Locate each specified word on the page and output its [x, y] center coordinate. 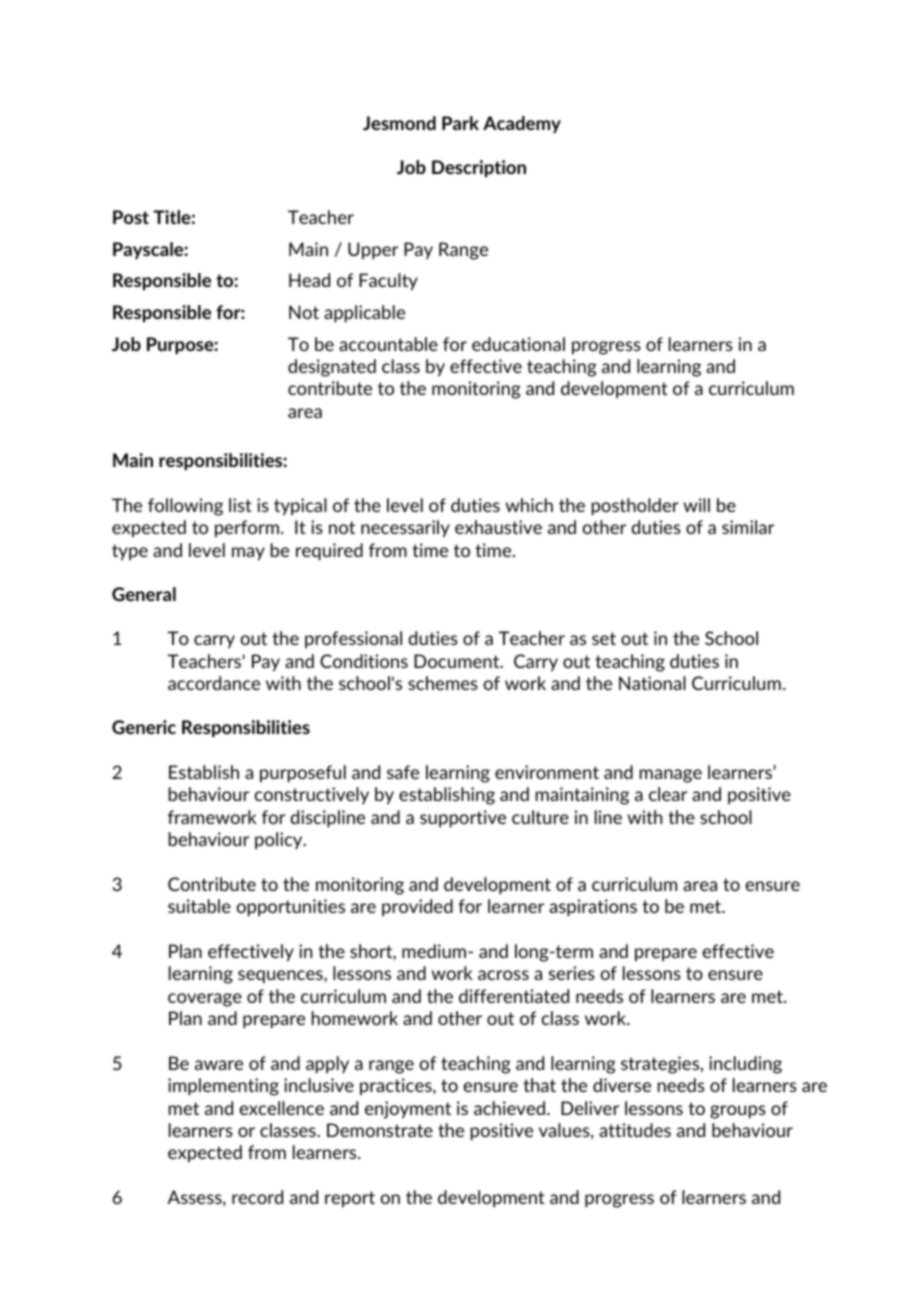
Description [479, 168]
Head [309, 280]
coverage [205, 1000]
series [572, 973]
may [248, 554]
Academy [522, 124]
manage [671, 776]
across [503, 975]
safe [403, 772]
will [697, 505]
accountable [388, 344]
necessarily [405, 529]
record [257, 1197]
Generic [144, 727]
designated [332, 368]
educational [518, 344]
